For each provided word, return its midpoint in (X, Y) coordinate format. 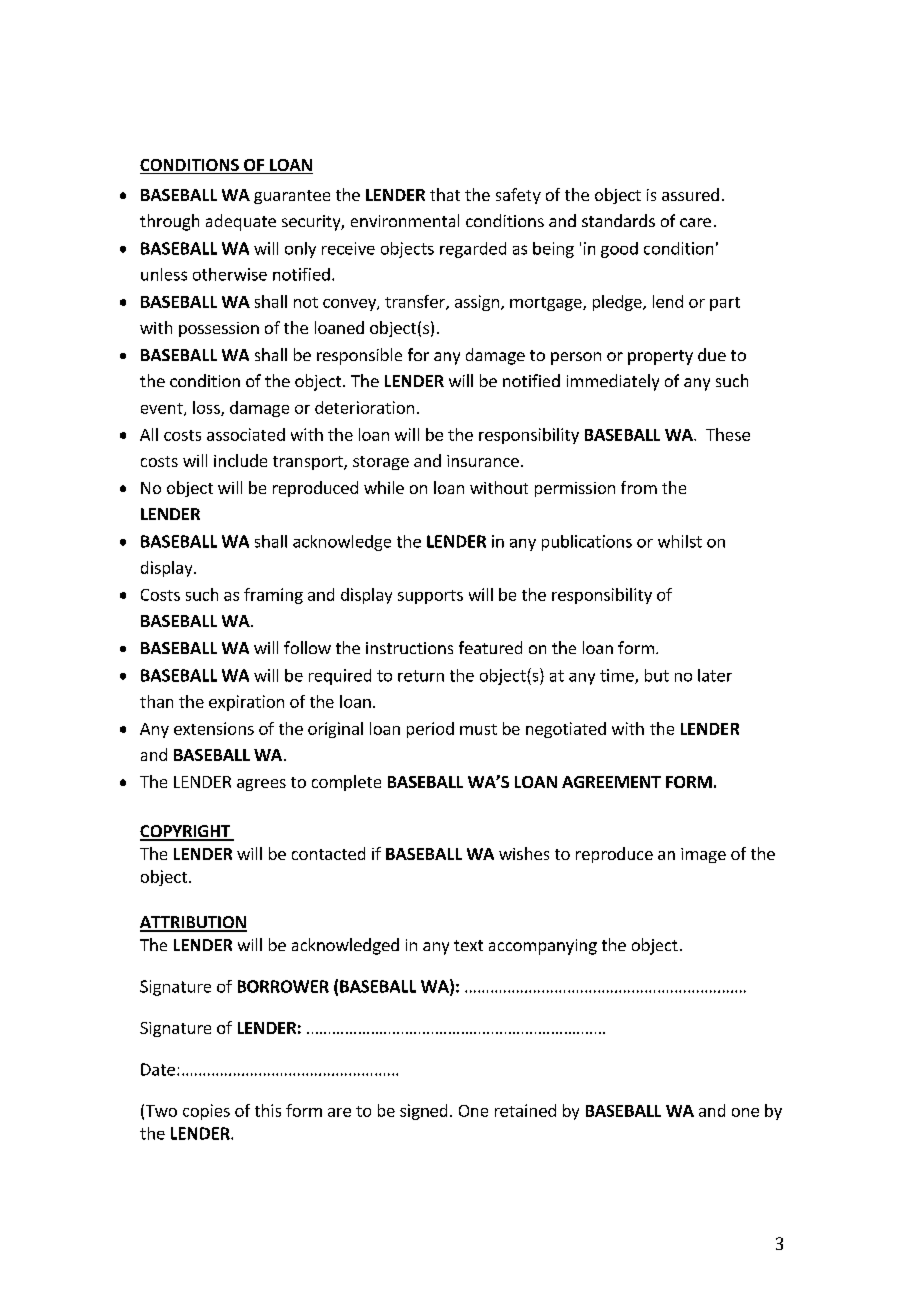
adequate (241, 222)
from (639, 487)
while (384, 487)
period (430, 730)
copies (206, 1112)
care (695, 222)
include (240, 460)
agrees (261, 785)
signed (423, 1112)
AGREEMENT (611, 782)
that (445, 194)
